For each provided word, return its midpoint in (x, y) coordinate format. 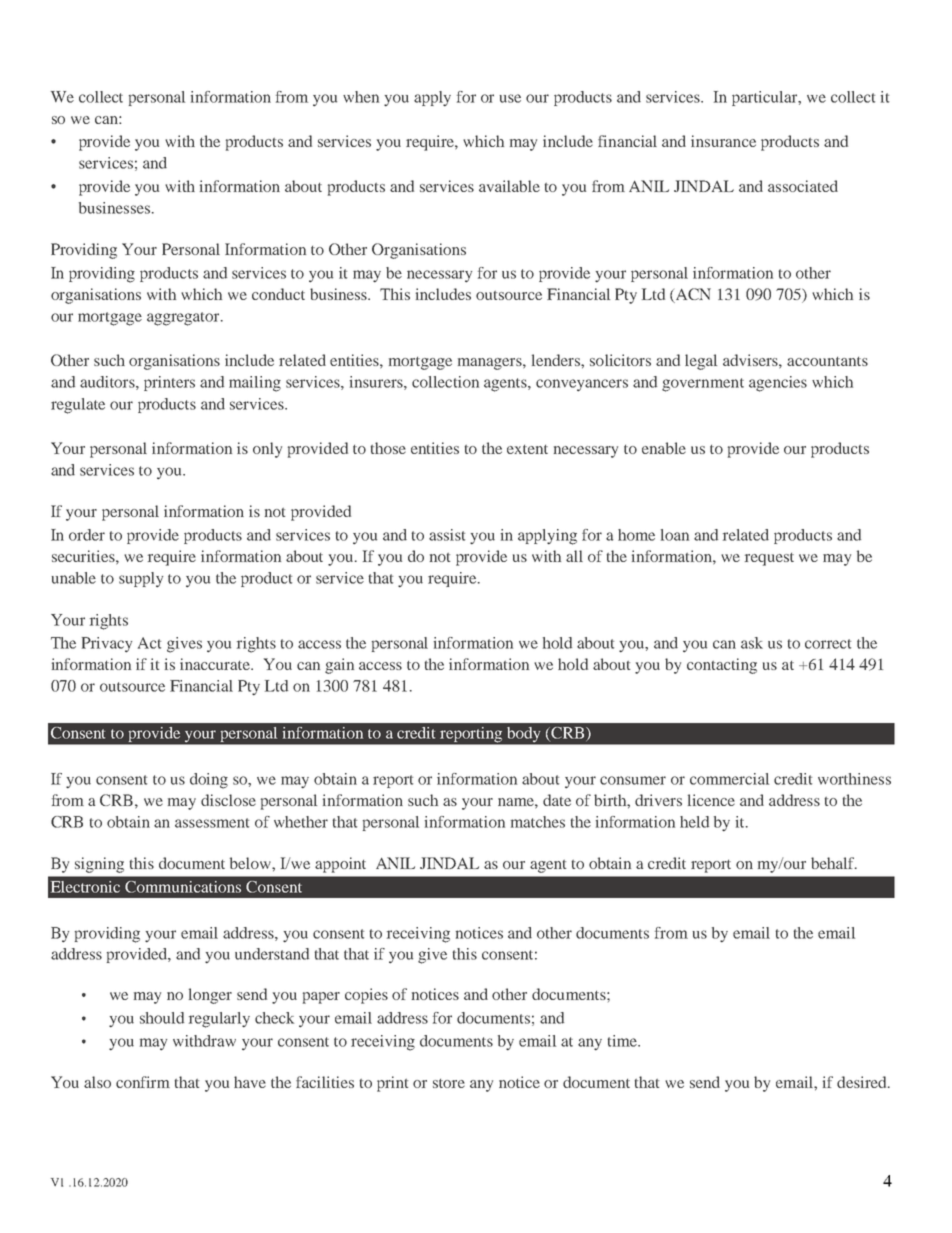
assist (447, 535)
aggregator (184, 319)
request (769, 559)
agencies (778, 384)
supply (141, 579)
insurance (723, 141)
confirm (143, 1082)
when (361, 97)
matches (538, 822)
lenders (557, 360)
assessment (212, 823)
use (510, 98)
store (449, 1083)
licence (711, 800)
